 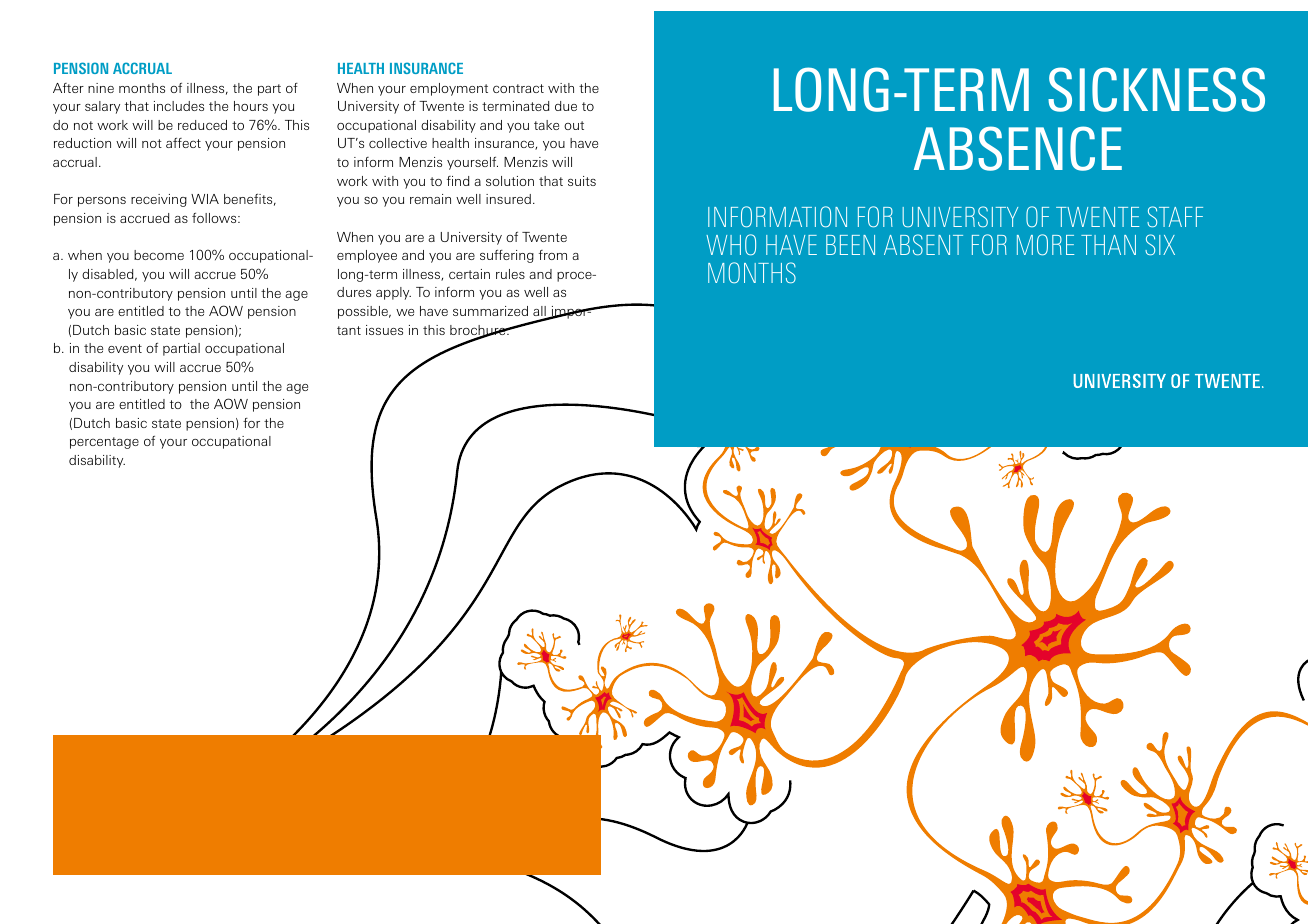 What do you see at coordinates (159, 255) in the screenshot?
I see `become` at bounding box center [159, 255].
